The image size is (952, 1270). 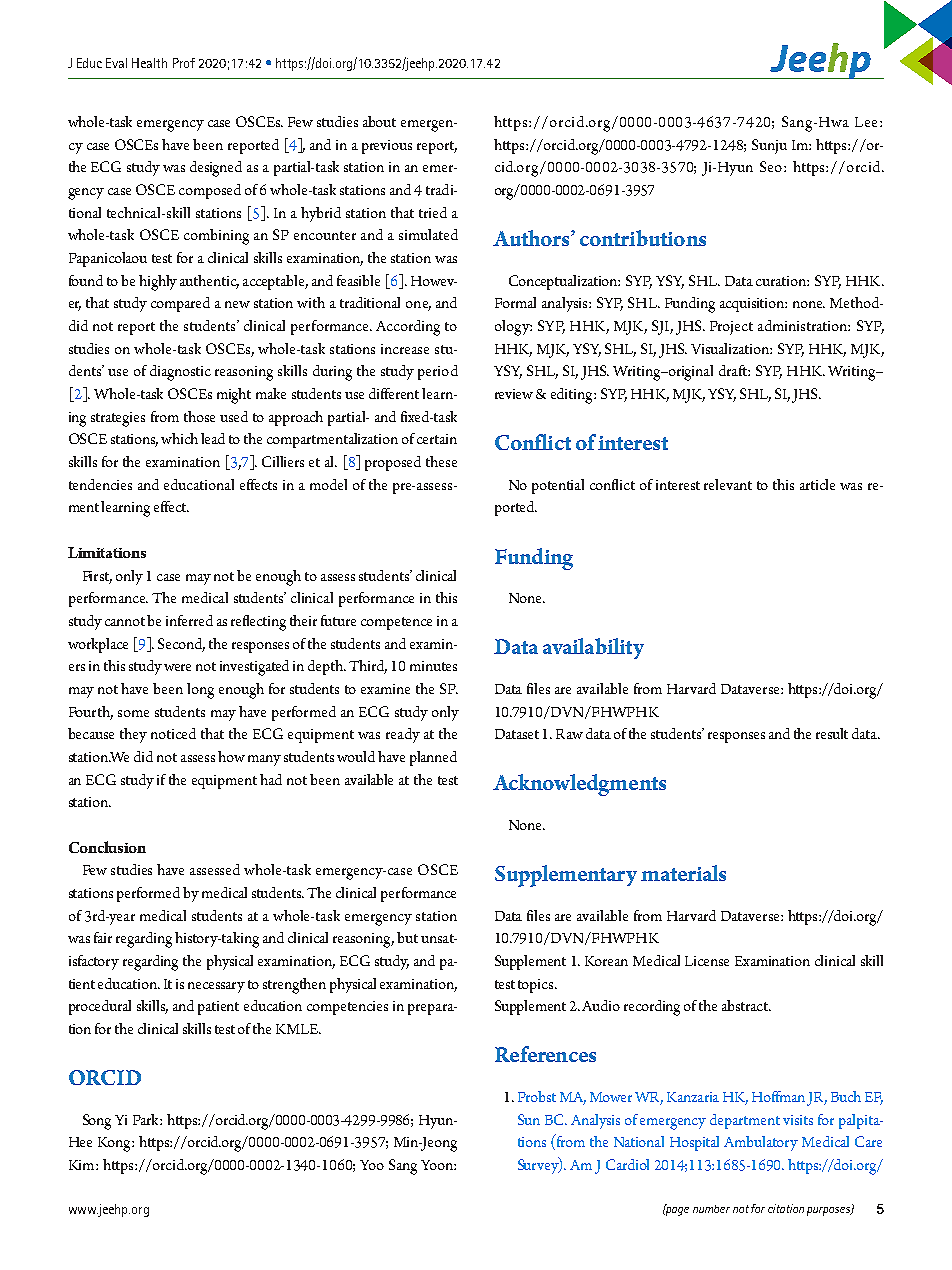 I want to click on result, so click(x=832, y=733).
